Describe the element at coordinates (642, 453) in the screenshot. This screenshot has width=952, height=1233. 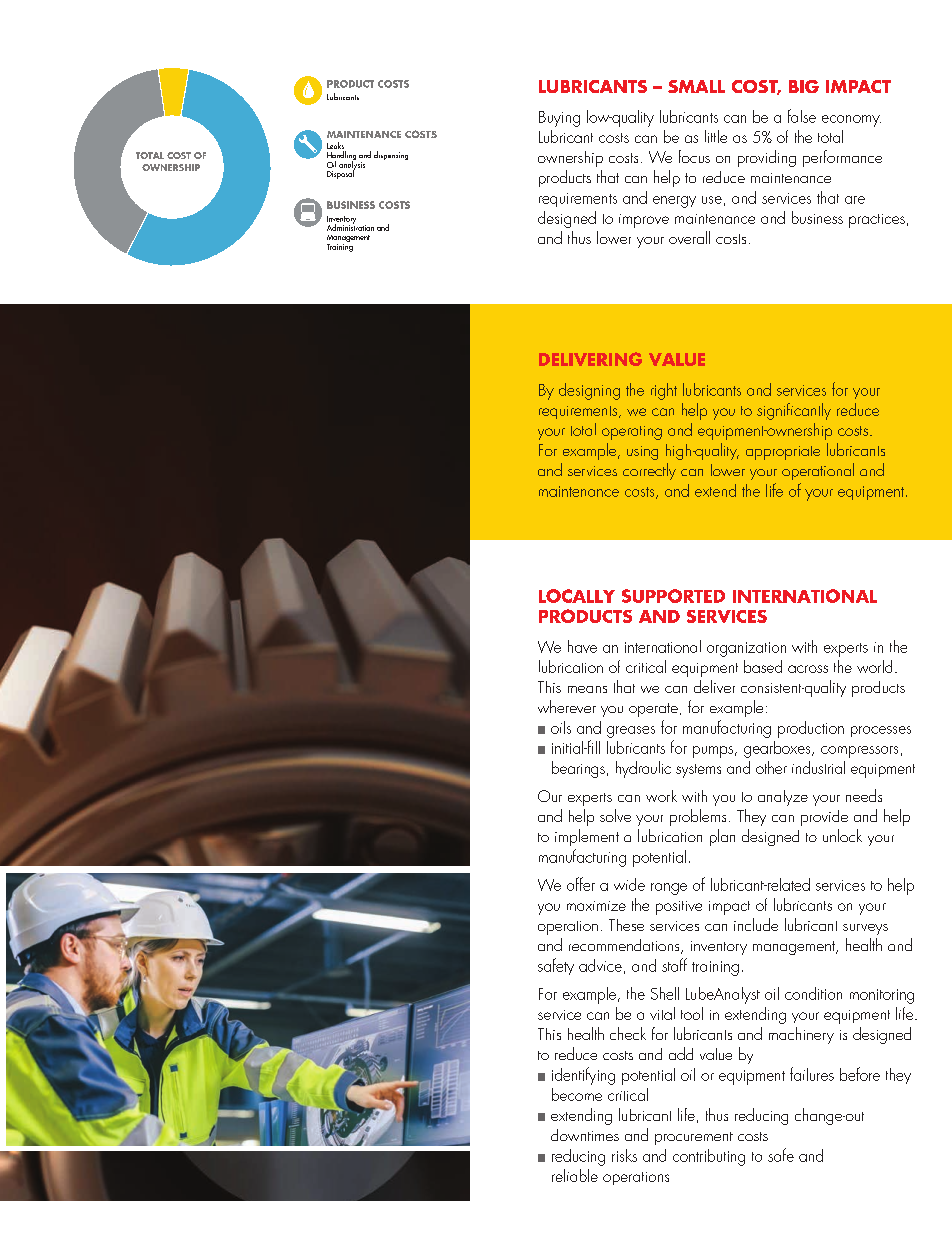
I see `using` at that location.
